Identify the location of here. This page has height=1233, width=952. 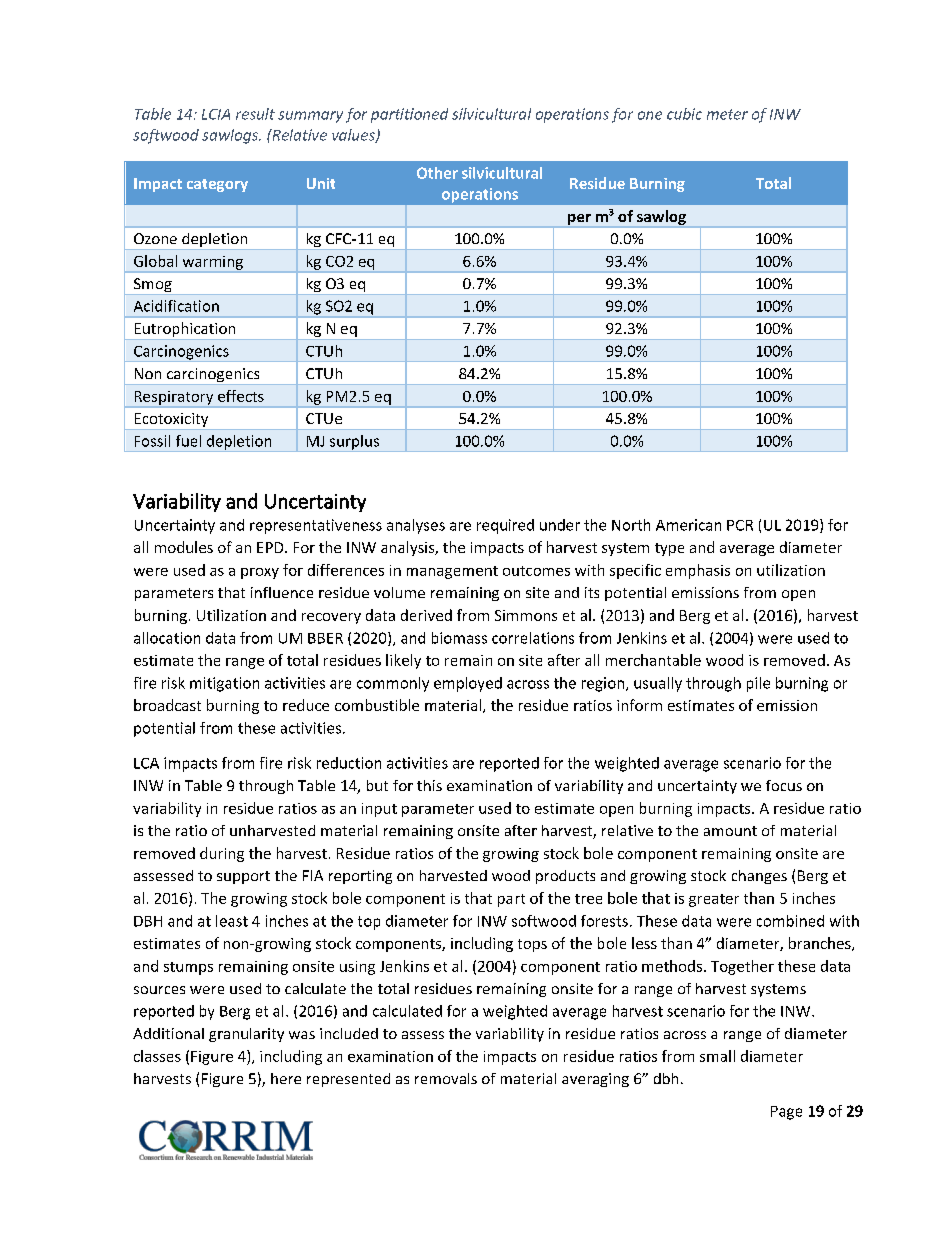
(286, 1078).
